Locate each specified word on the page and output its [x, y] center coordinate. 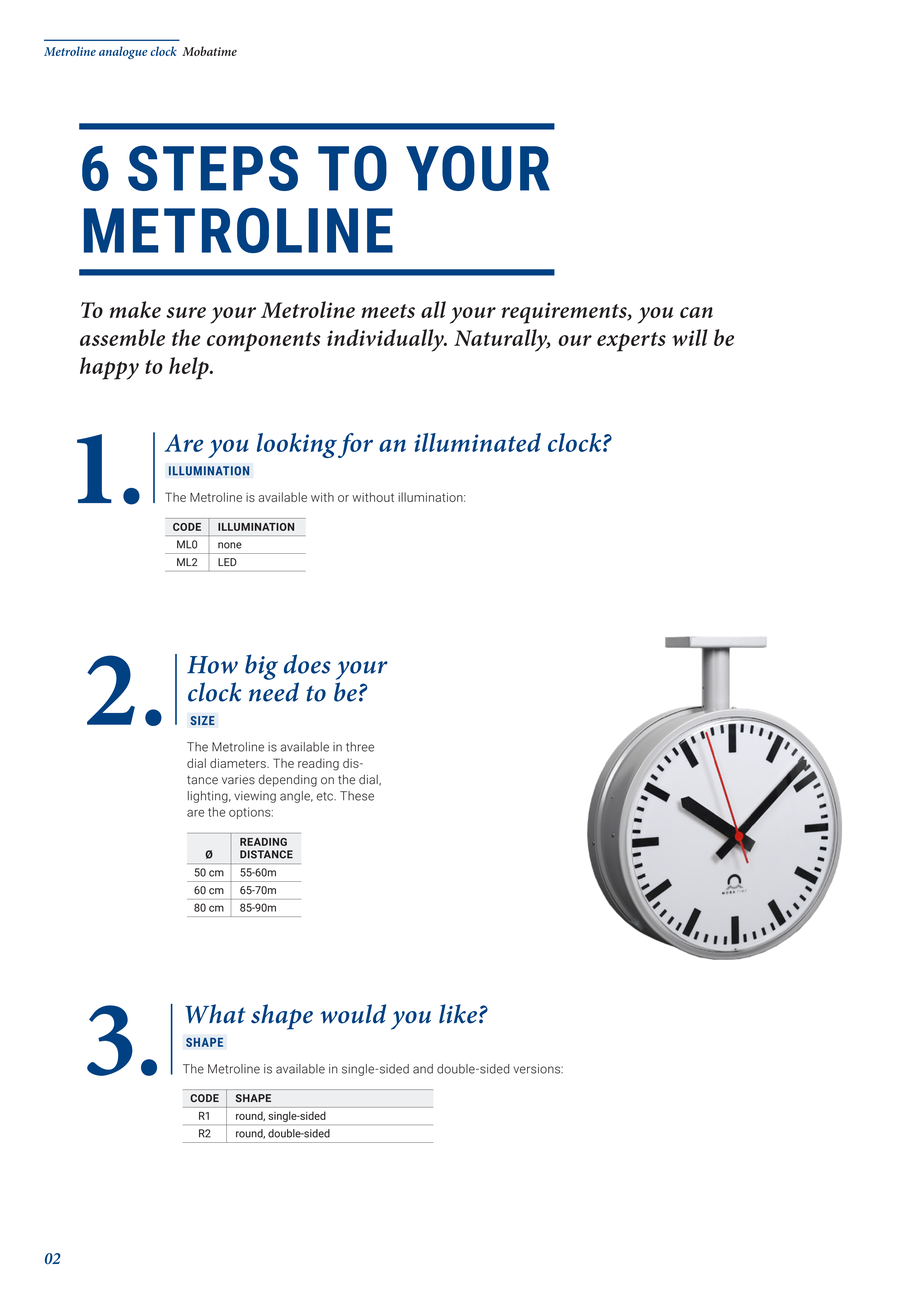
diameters [239, 763]
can [696, 312]
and [423, 1069]
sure [186, 312]
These [357, 796]
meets [388, 311]
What [215, 1014]
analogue [123, 52]
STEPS [213, 168]
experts [631, 342]
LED [227, 562]
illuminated [477, 442]
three [360, 747]
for [355, 445]
